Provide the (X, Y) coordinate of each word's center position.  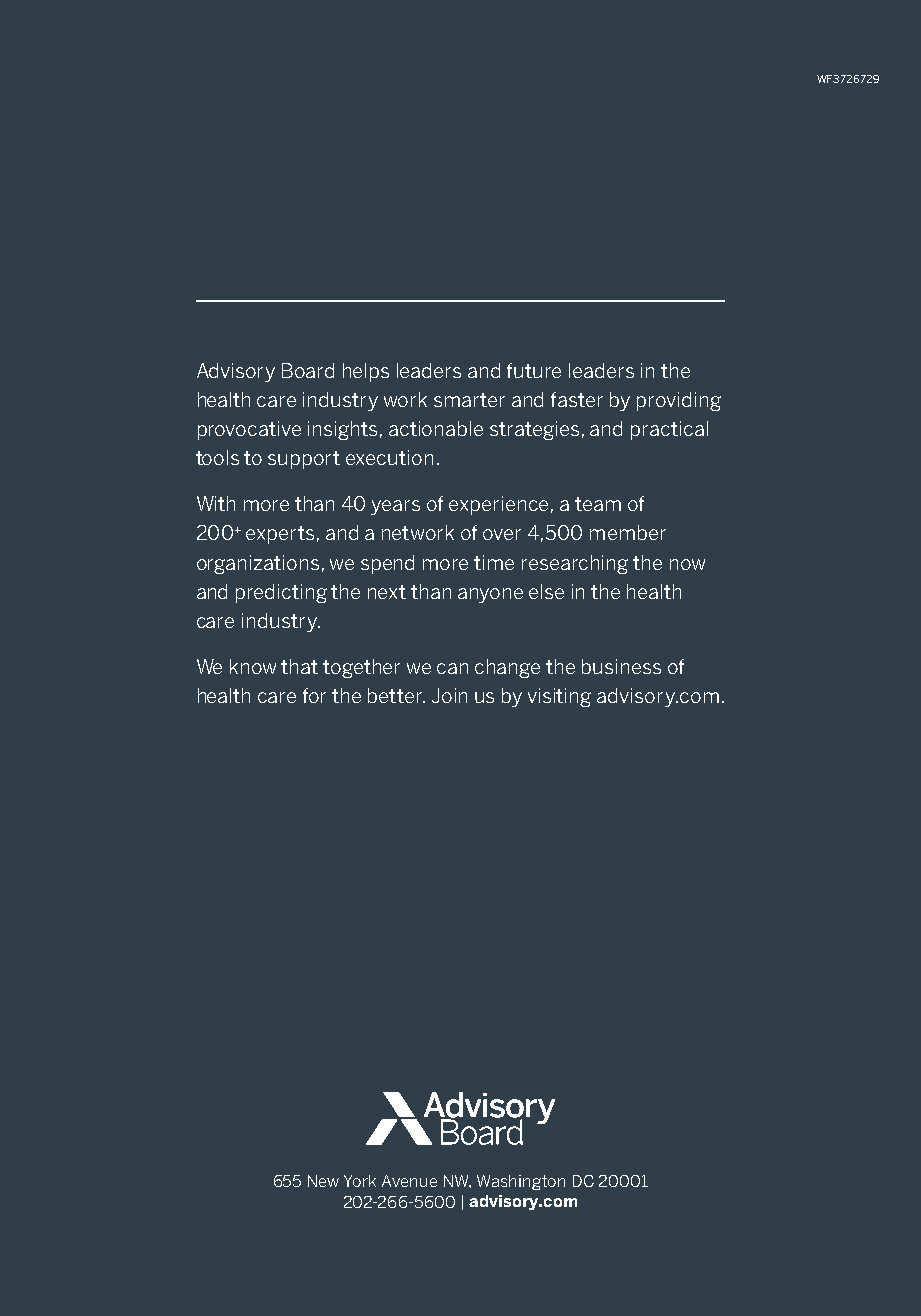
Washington (521, 1182)
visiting (559, 697)
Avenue (409, 1181)
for (314, 695)
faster (577, 399)
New (323, 1181)
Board (308, 370)
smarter (469, 400)
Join (449, 695)
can (452, 668)
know (253, 666)
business (621, 666)
